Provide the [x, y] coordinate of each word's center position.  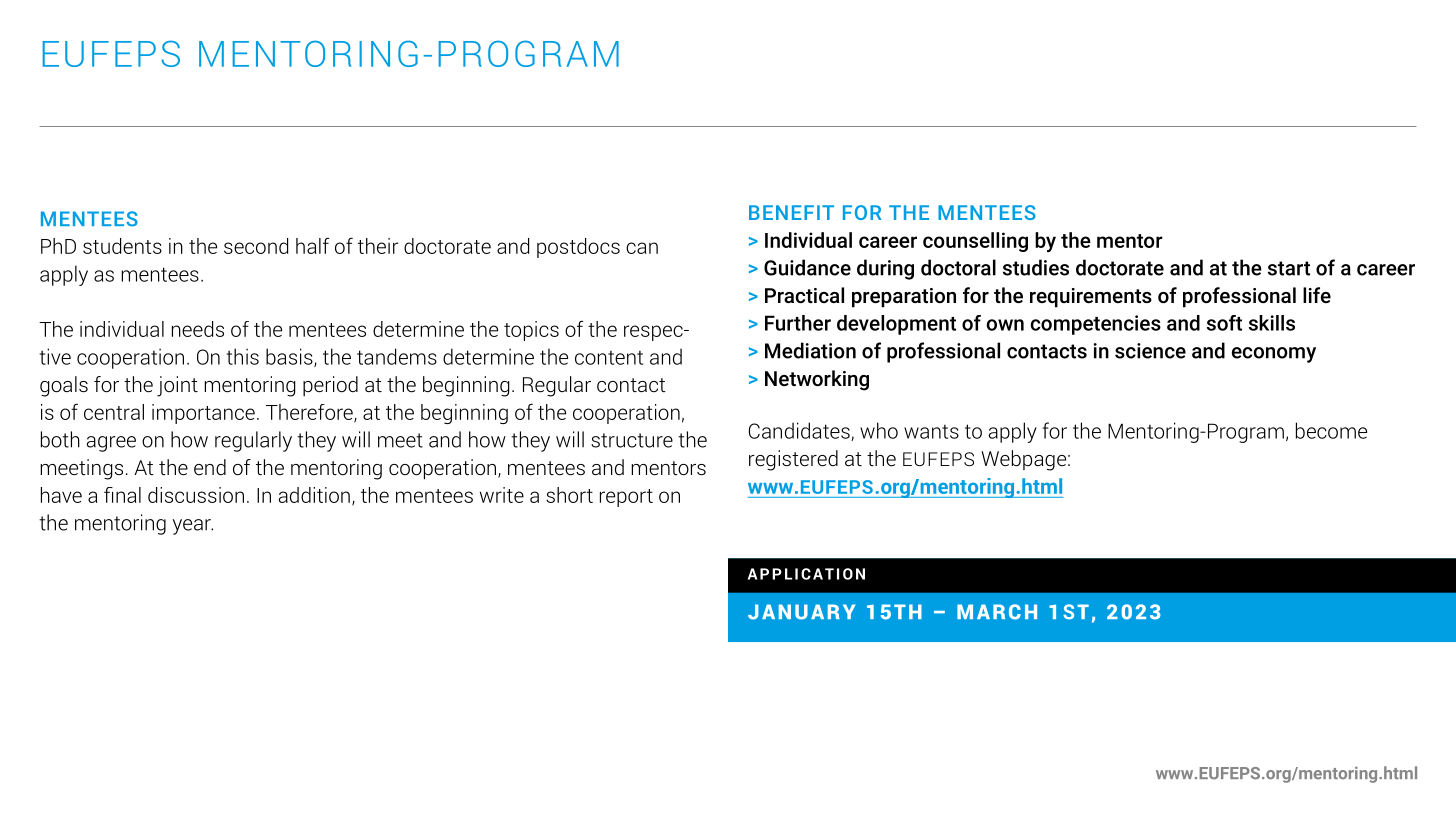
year [193, 527]
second [256, 246]
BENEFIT [791, 212]
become [1331, 430]
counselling [975, 242]
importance [203, 414]
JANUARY [801, 612]
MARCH [997, 612]
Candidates [800, 431]
